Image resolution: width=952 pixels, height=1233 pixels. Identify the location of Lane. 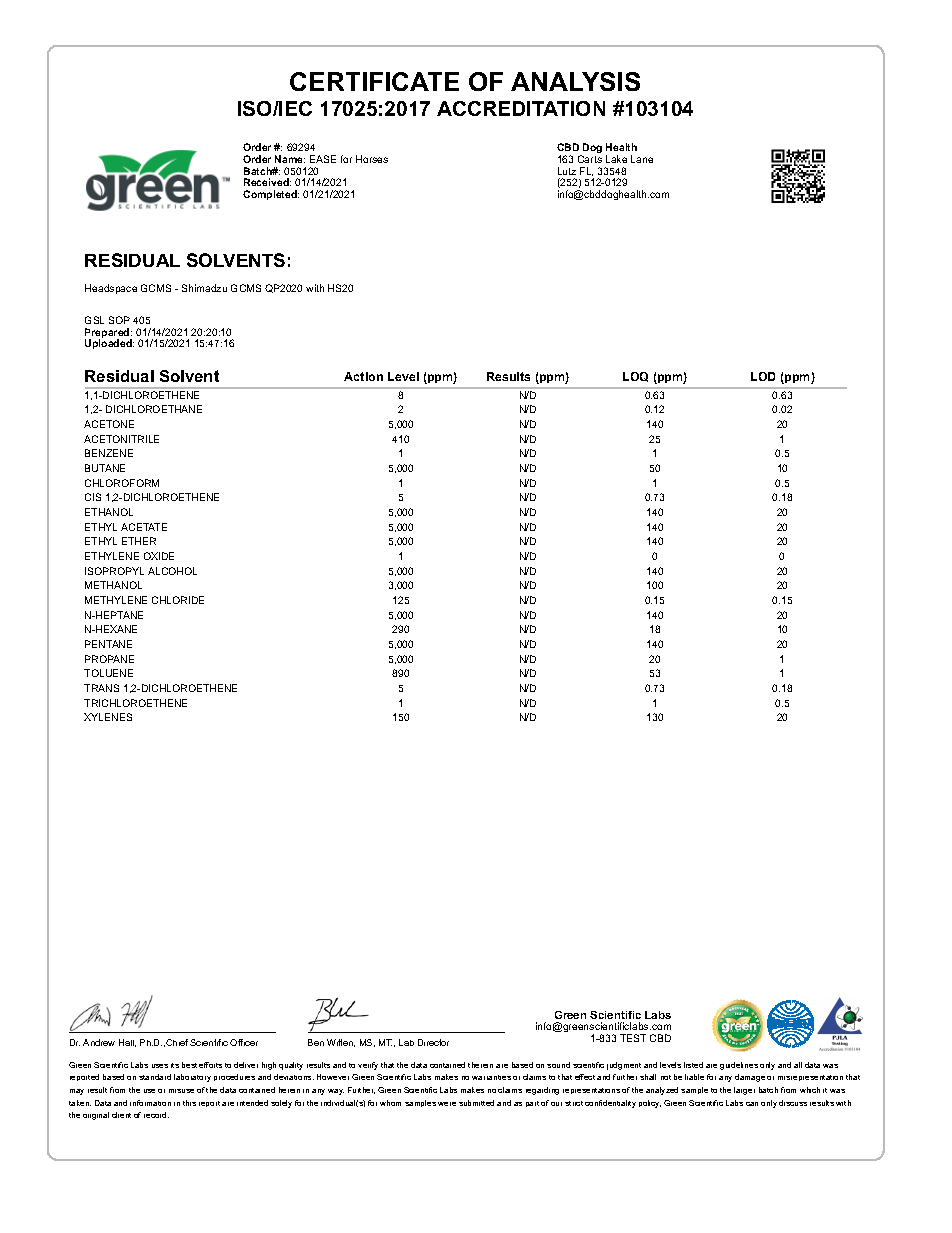
(642, 159).
